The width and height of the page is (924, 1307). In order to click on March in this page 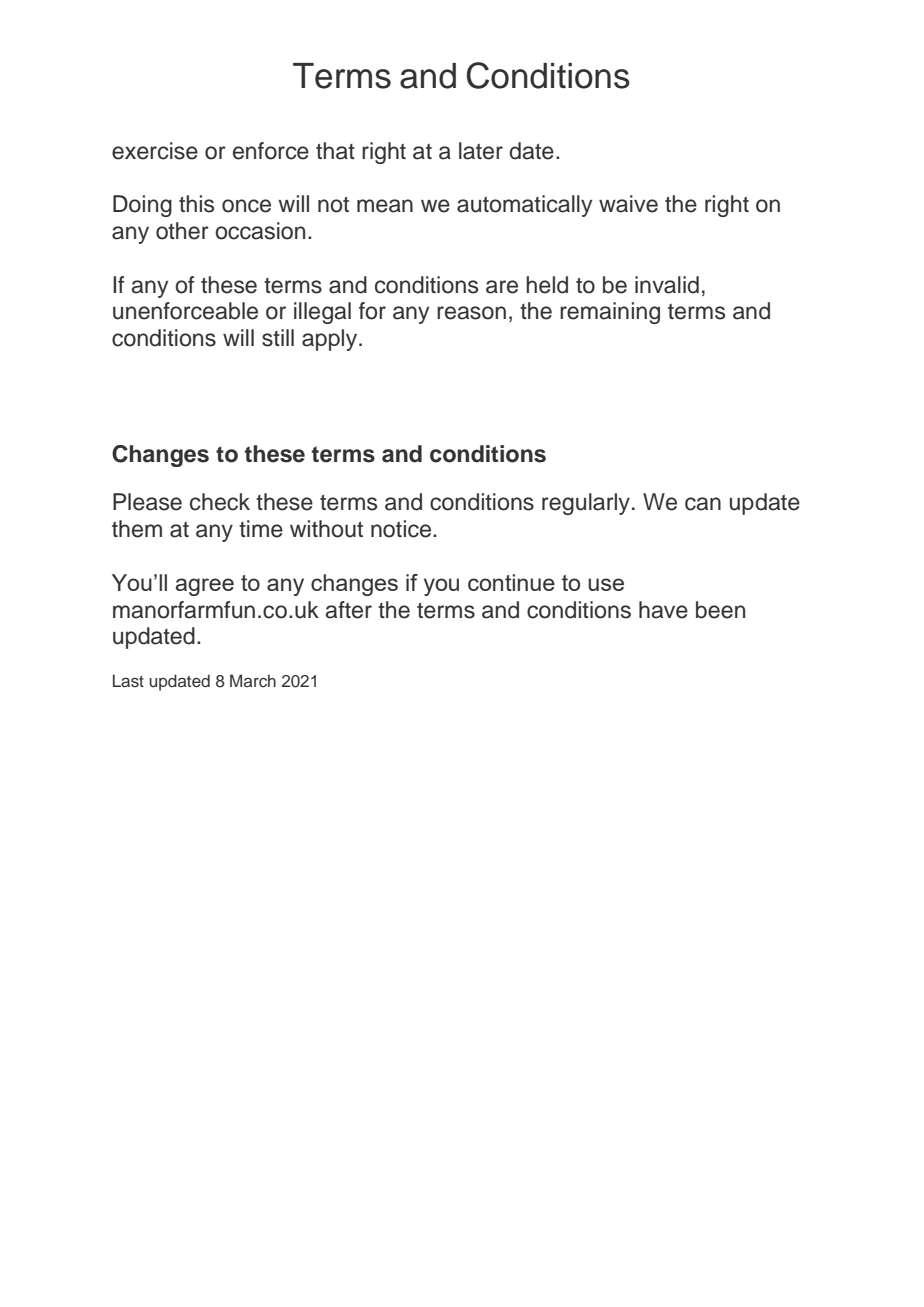, I will do `click(253, 681)`.
